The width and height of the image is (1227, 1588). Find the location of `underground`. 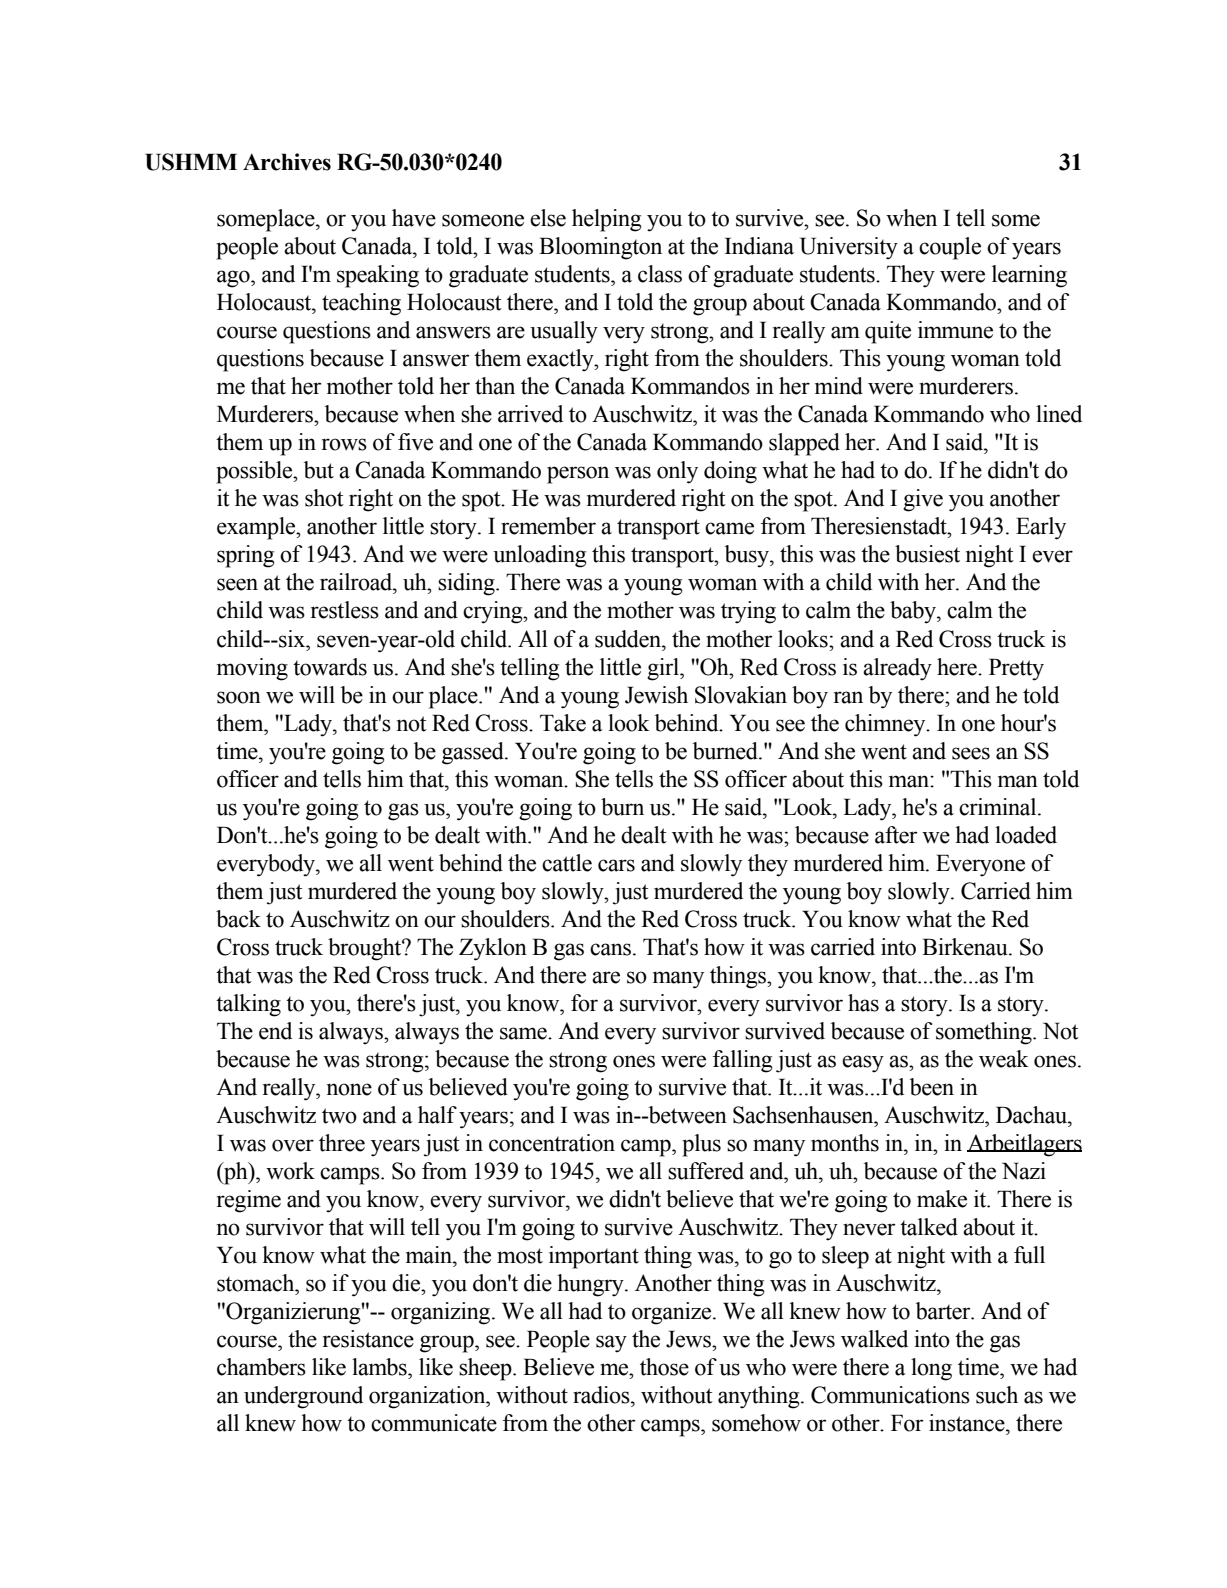

underground is located at coordinates (303, 1397).
